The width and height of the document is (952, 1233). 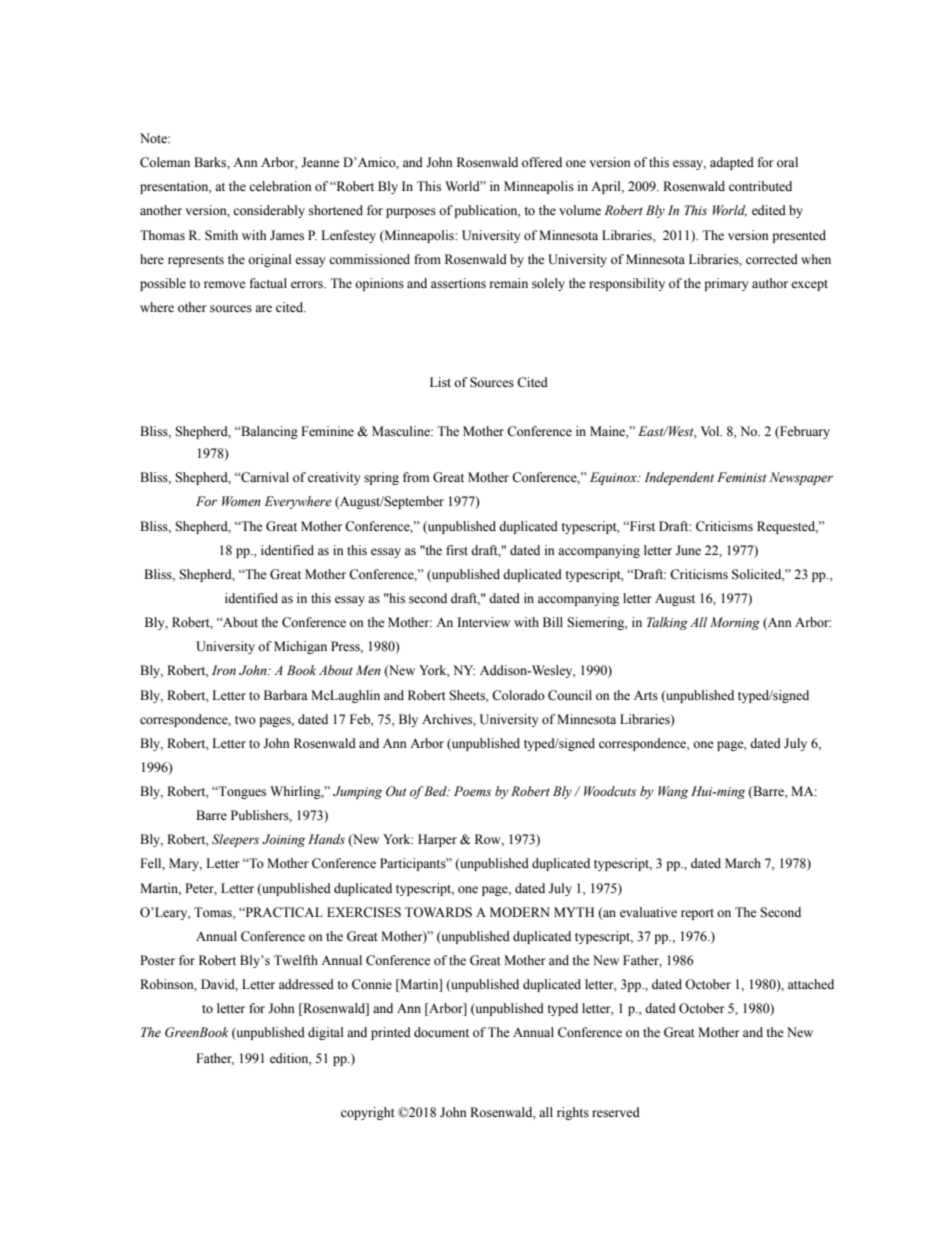 I want to click on considerably, so click(x=269, y=211).
